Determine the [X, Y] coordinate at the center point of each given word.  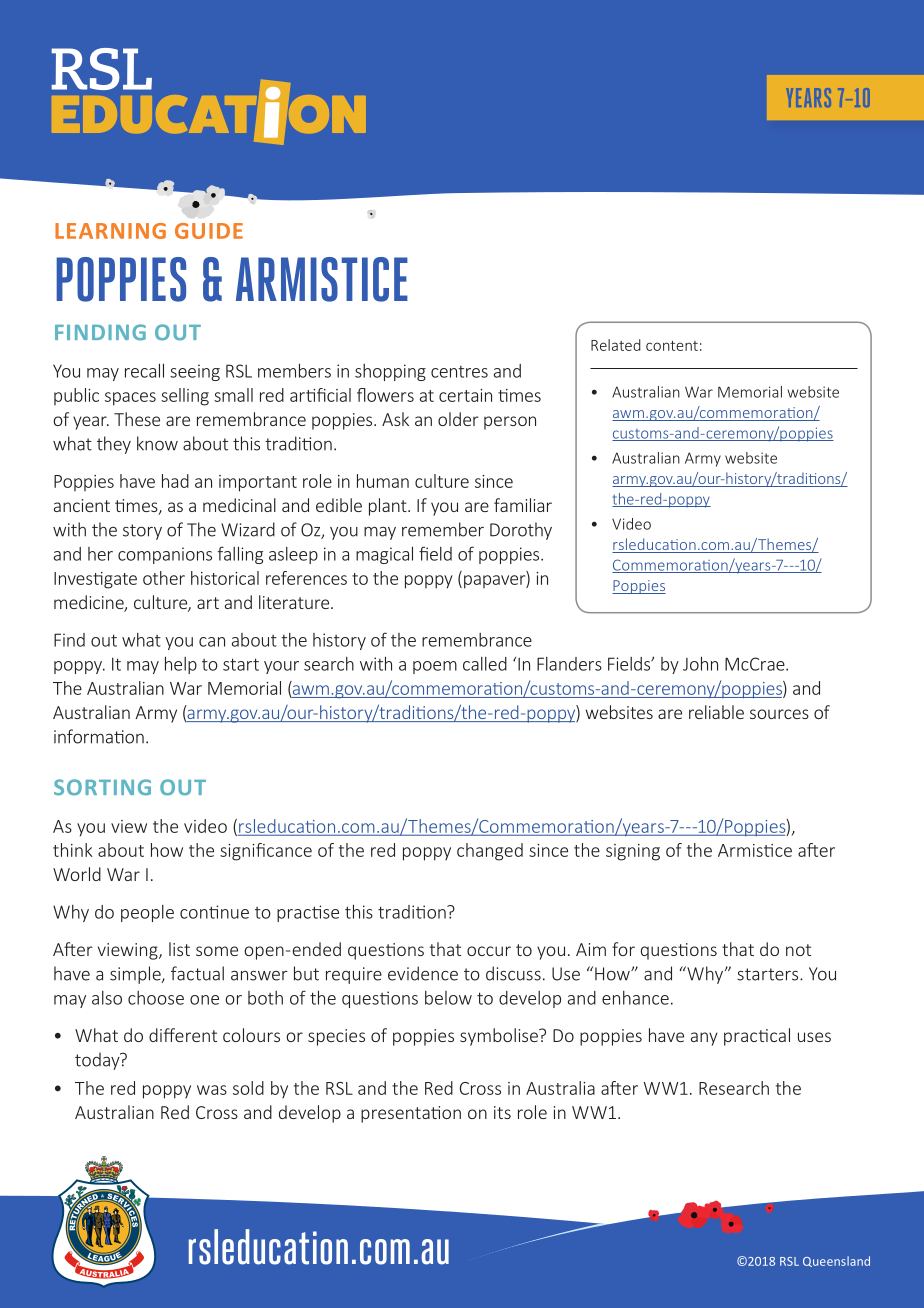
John [700, 663]
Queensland [836, 1261]
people [147, 913]
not [798, 950]
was [212, 1090]
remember [443, 529]
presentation [411, 1114]
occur [489, 951]
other [164, 578]
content [672, 346]
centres [459, 372]
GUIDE [209, 231]
